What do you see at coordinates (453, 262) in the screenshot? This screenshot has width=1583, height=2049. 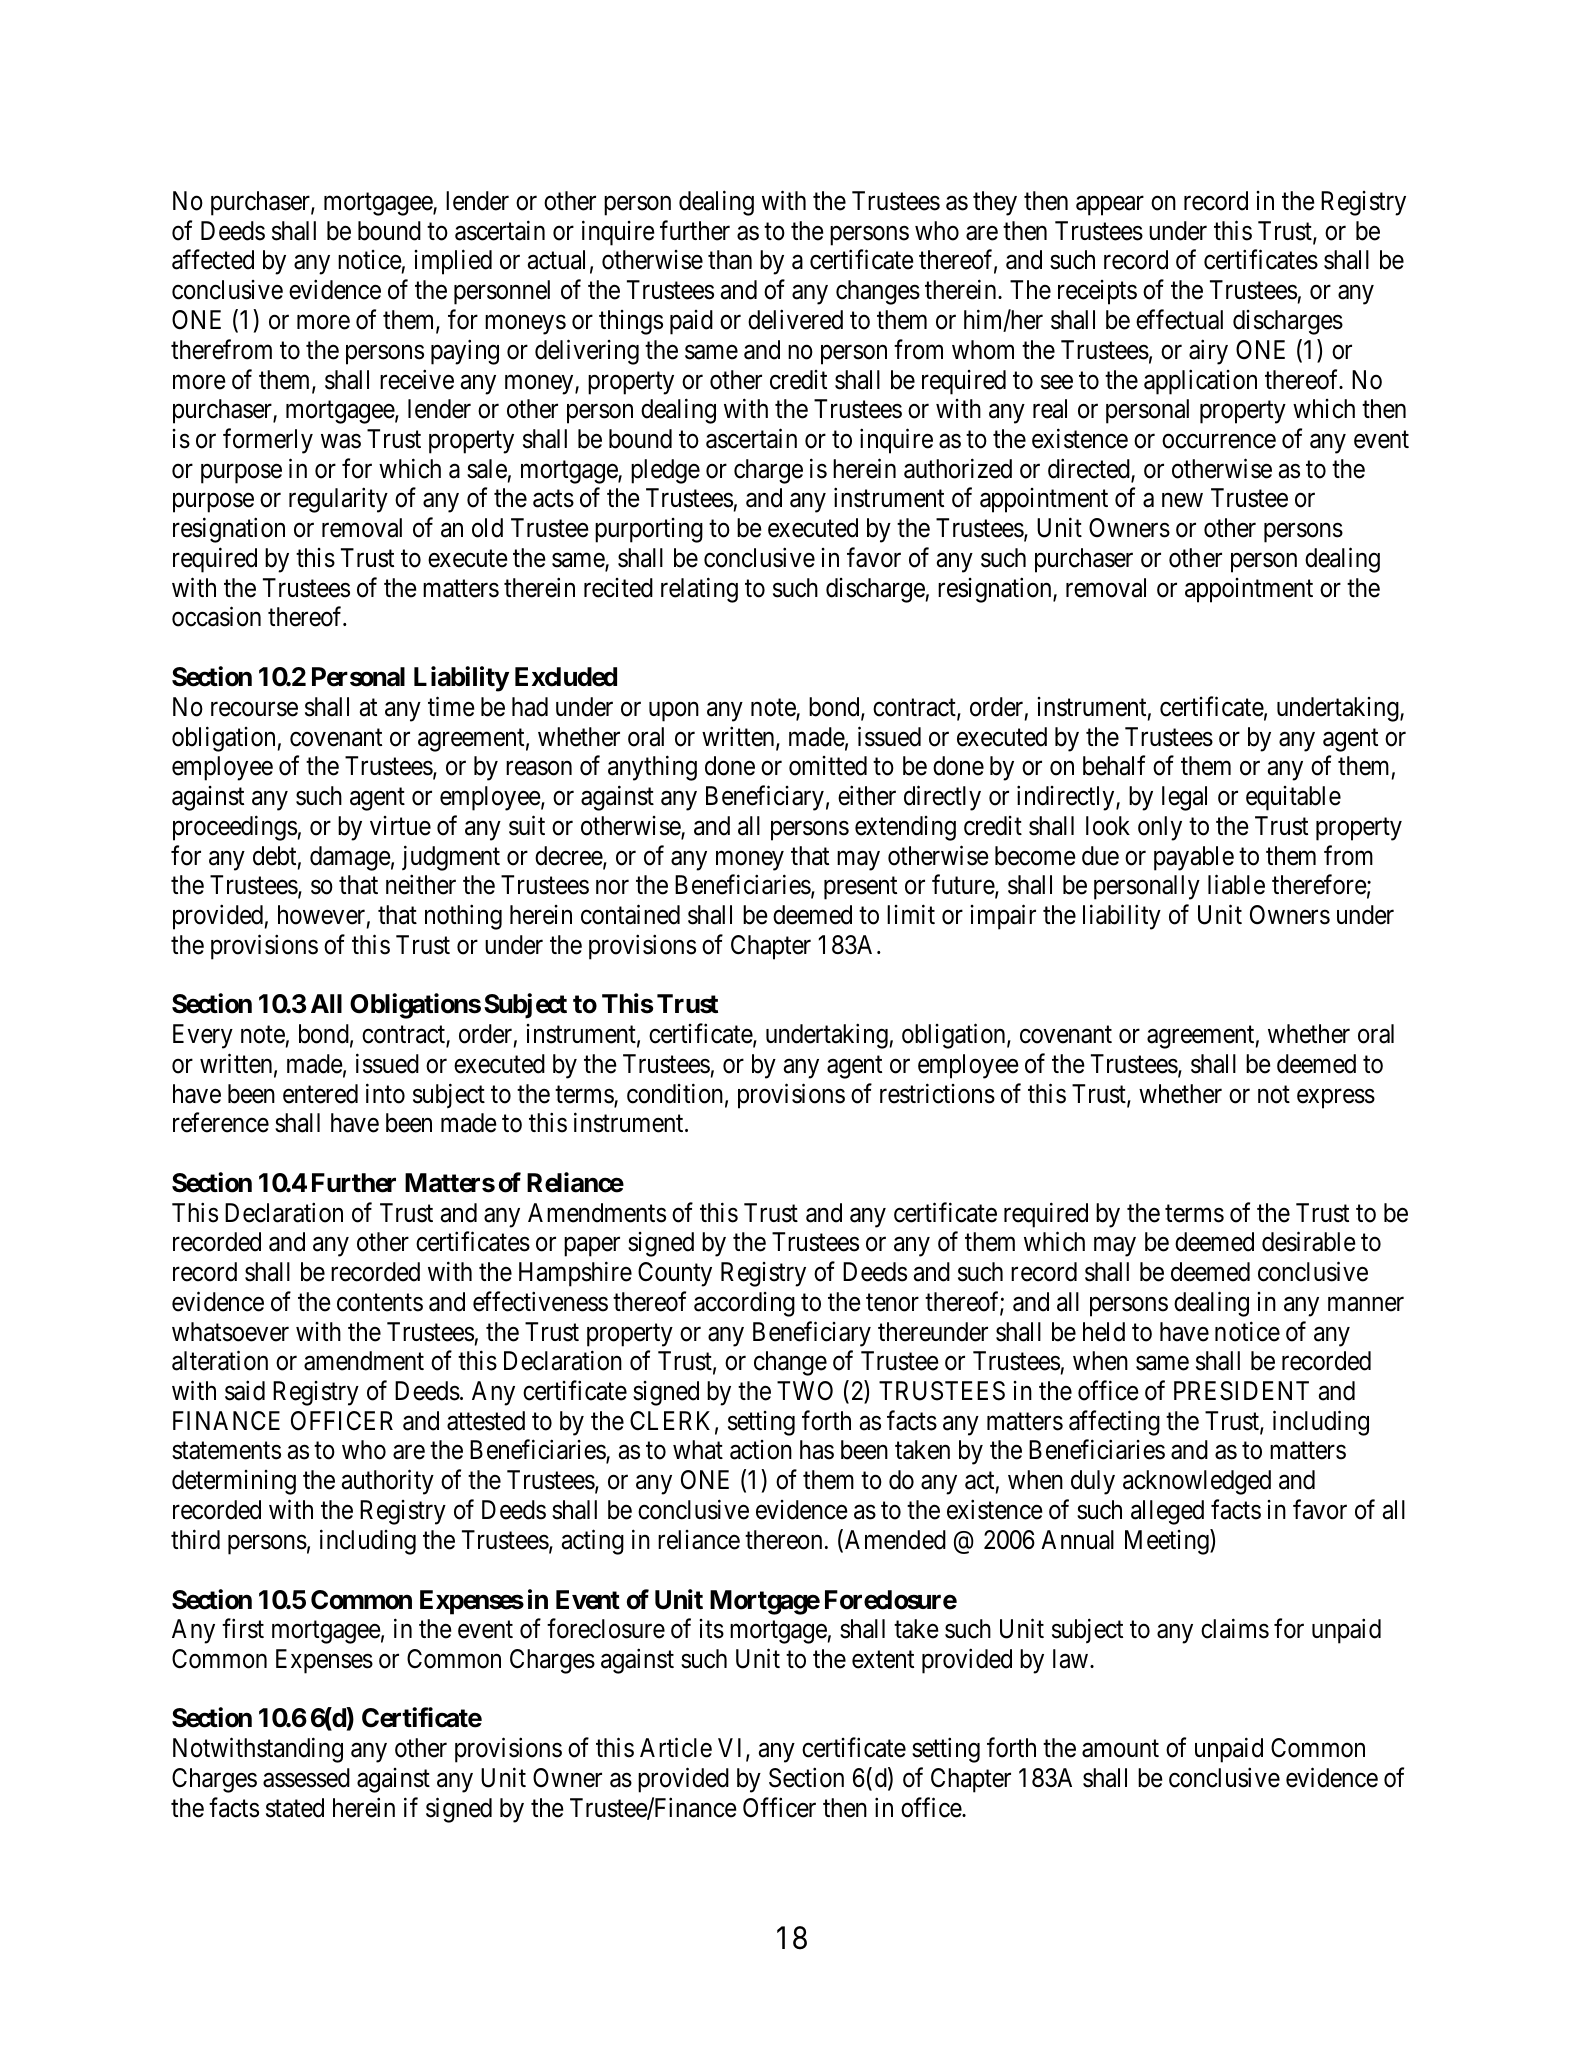 I see `implied` at bounding box center [453, 262].
